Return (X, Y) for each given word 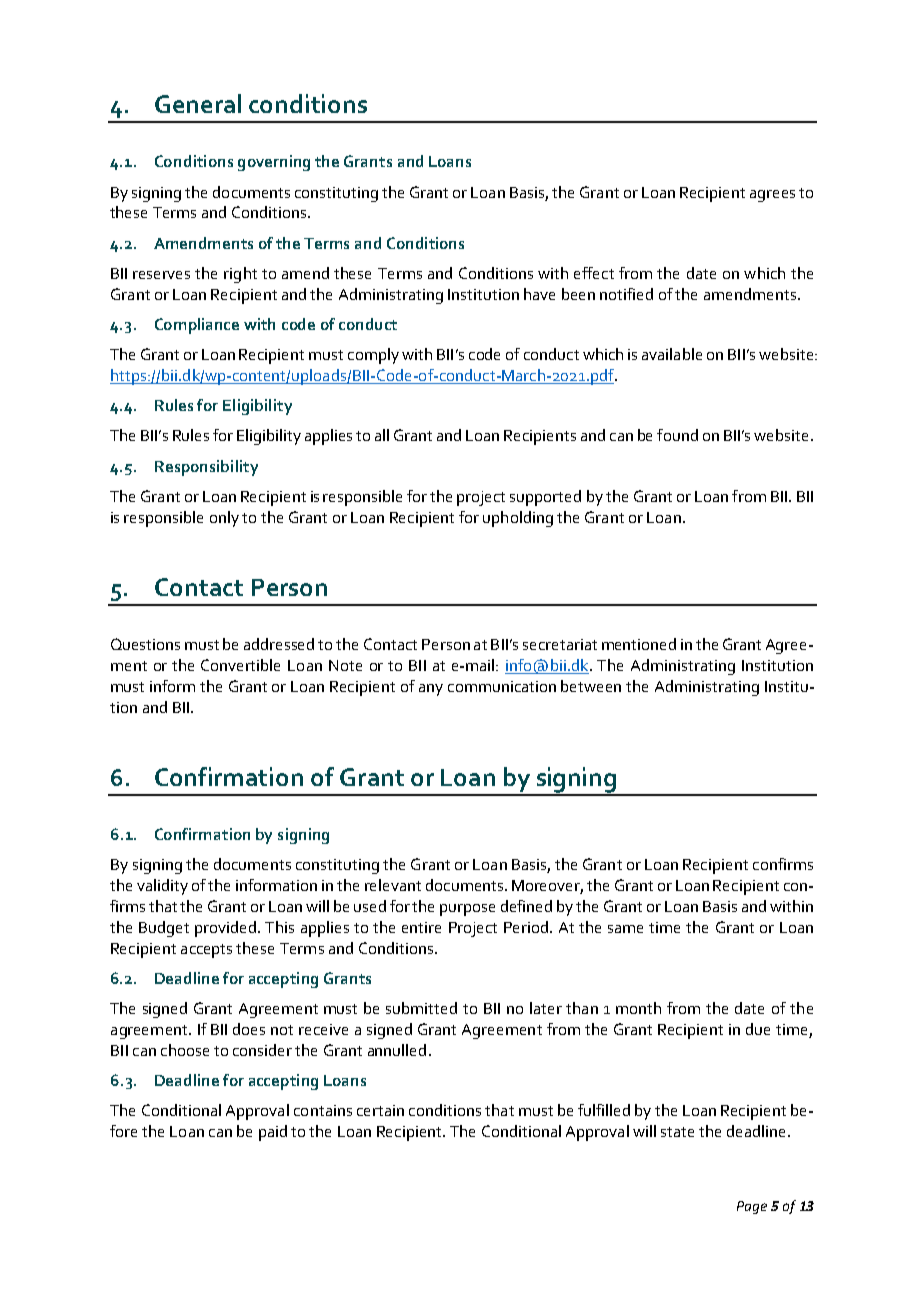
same (625, 929)
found (677, 435)
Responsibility (206, 468)
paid (273, 1133)
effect (594, 273)
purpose (467, 910)
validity (162, 887)
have (539, 294)
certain (380, 1110)
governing (274, 163)
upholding (518, 519)
